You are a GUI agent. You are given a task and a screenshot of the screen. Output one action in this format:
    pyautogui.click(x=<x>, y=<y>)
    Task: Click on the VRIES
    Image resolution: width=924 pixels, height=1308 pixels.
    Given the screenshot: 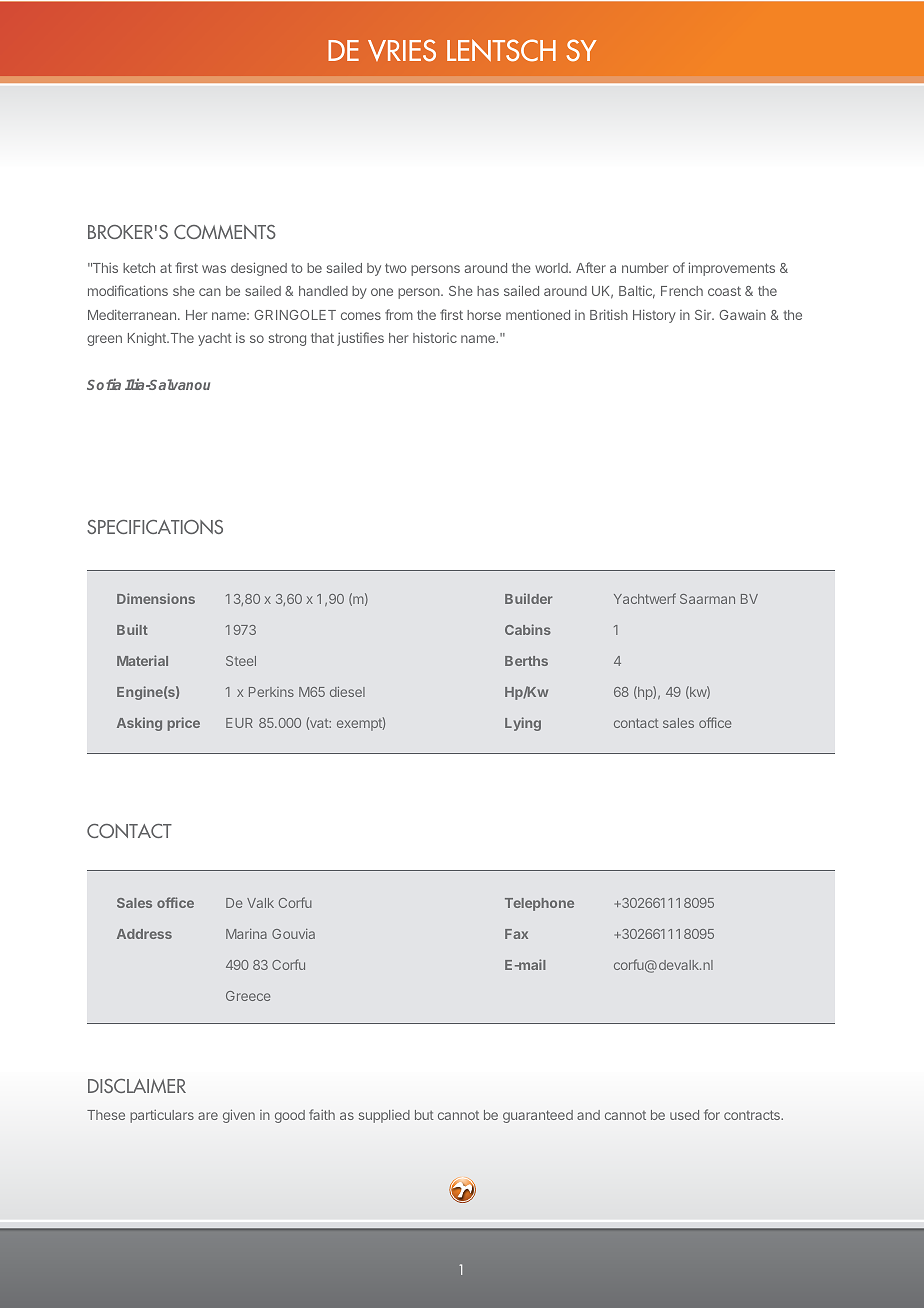 What is the action you would take?
    pyautogui.click(x=402, y=50)
